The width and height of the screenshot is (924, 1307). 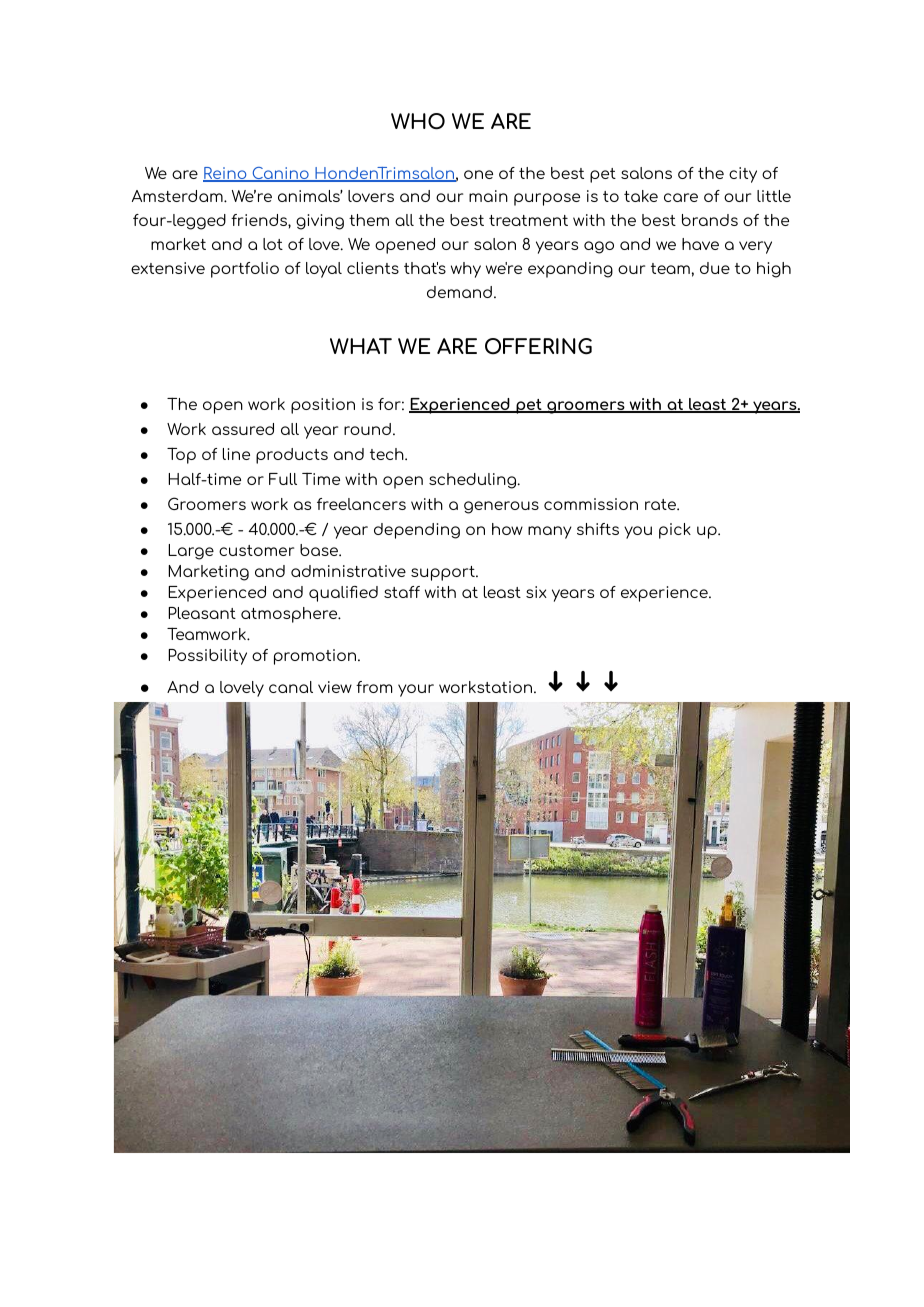 I want to click on portfolio, so click(x=245, y=270).
